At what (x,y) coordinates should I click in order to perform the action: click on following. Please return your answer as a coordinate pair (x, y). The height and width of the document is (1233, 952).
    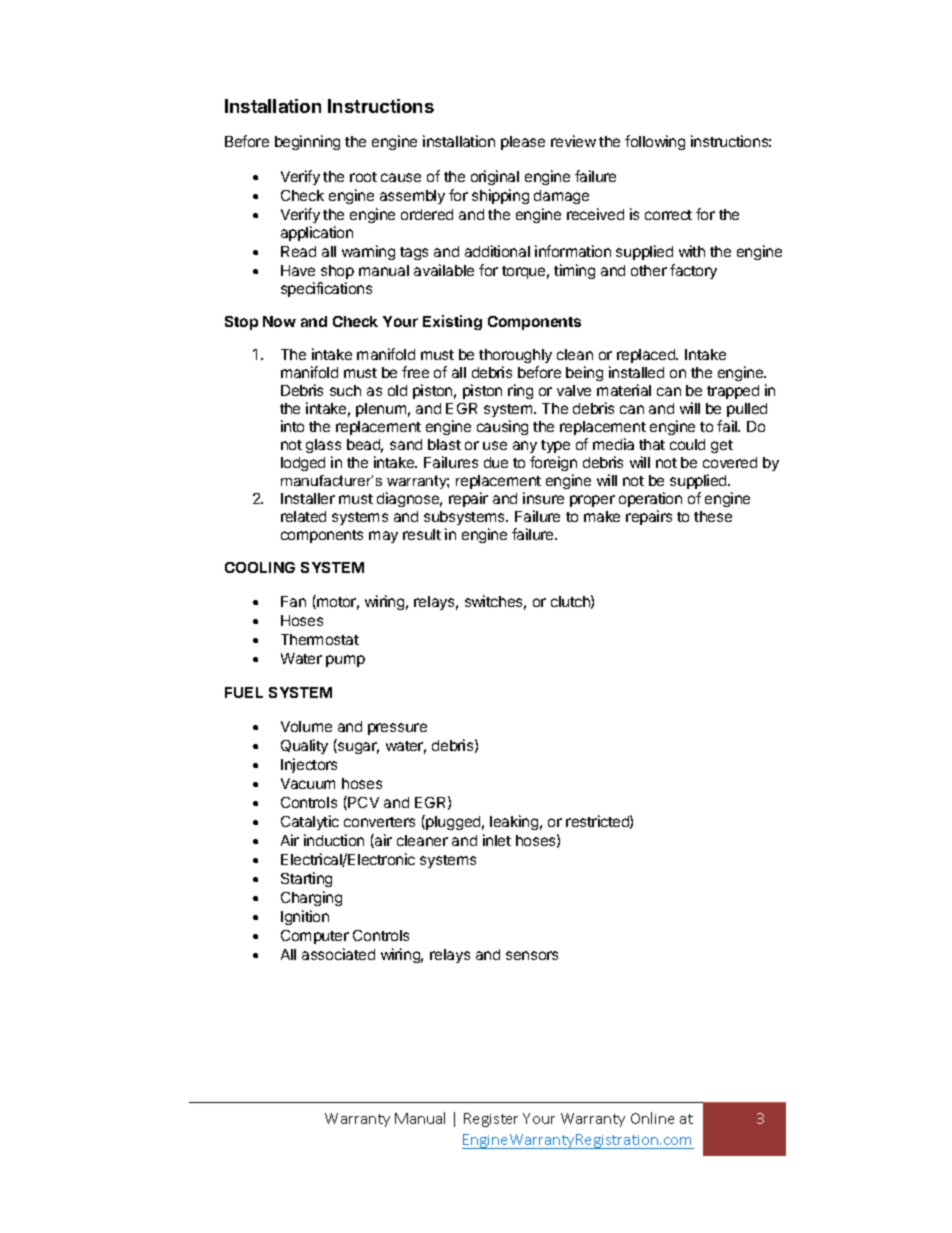
    Looking at the image, I should click on (655, 142).
